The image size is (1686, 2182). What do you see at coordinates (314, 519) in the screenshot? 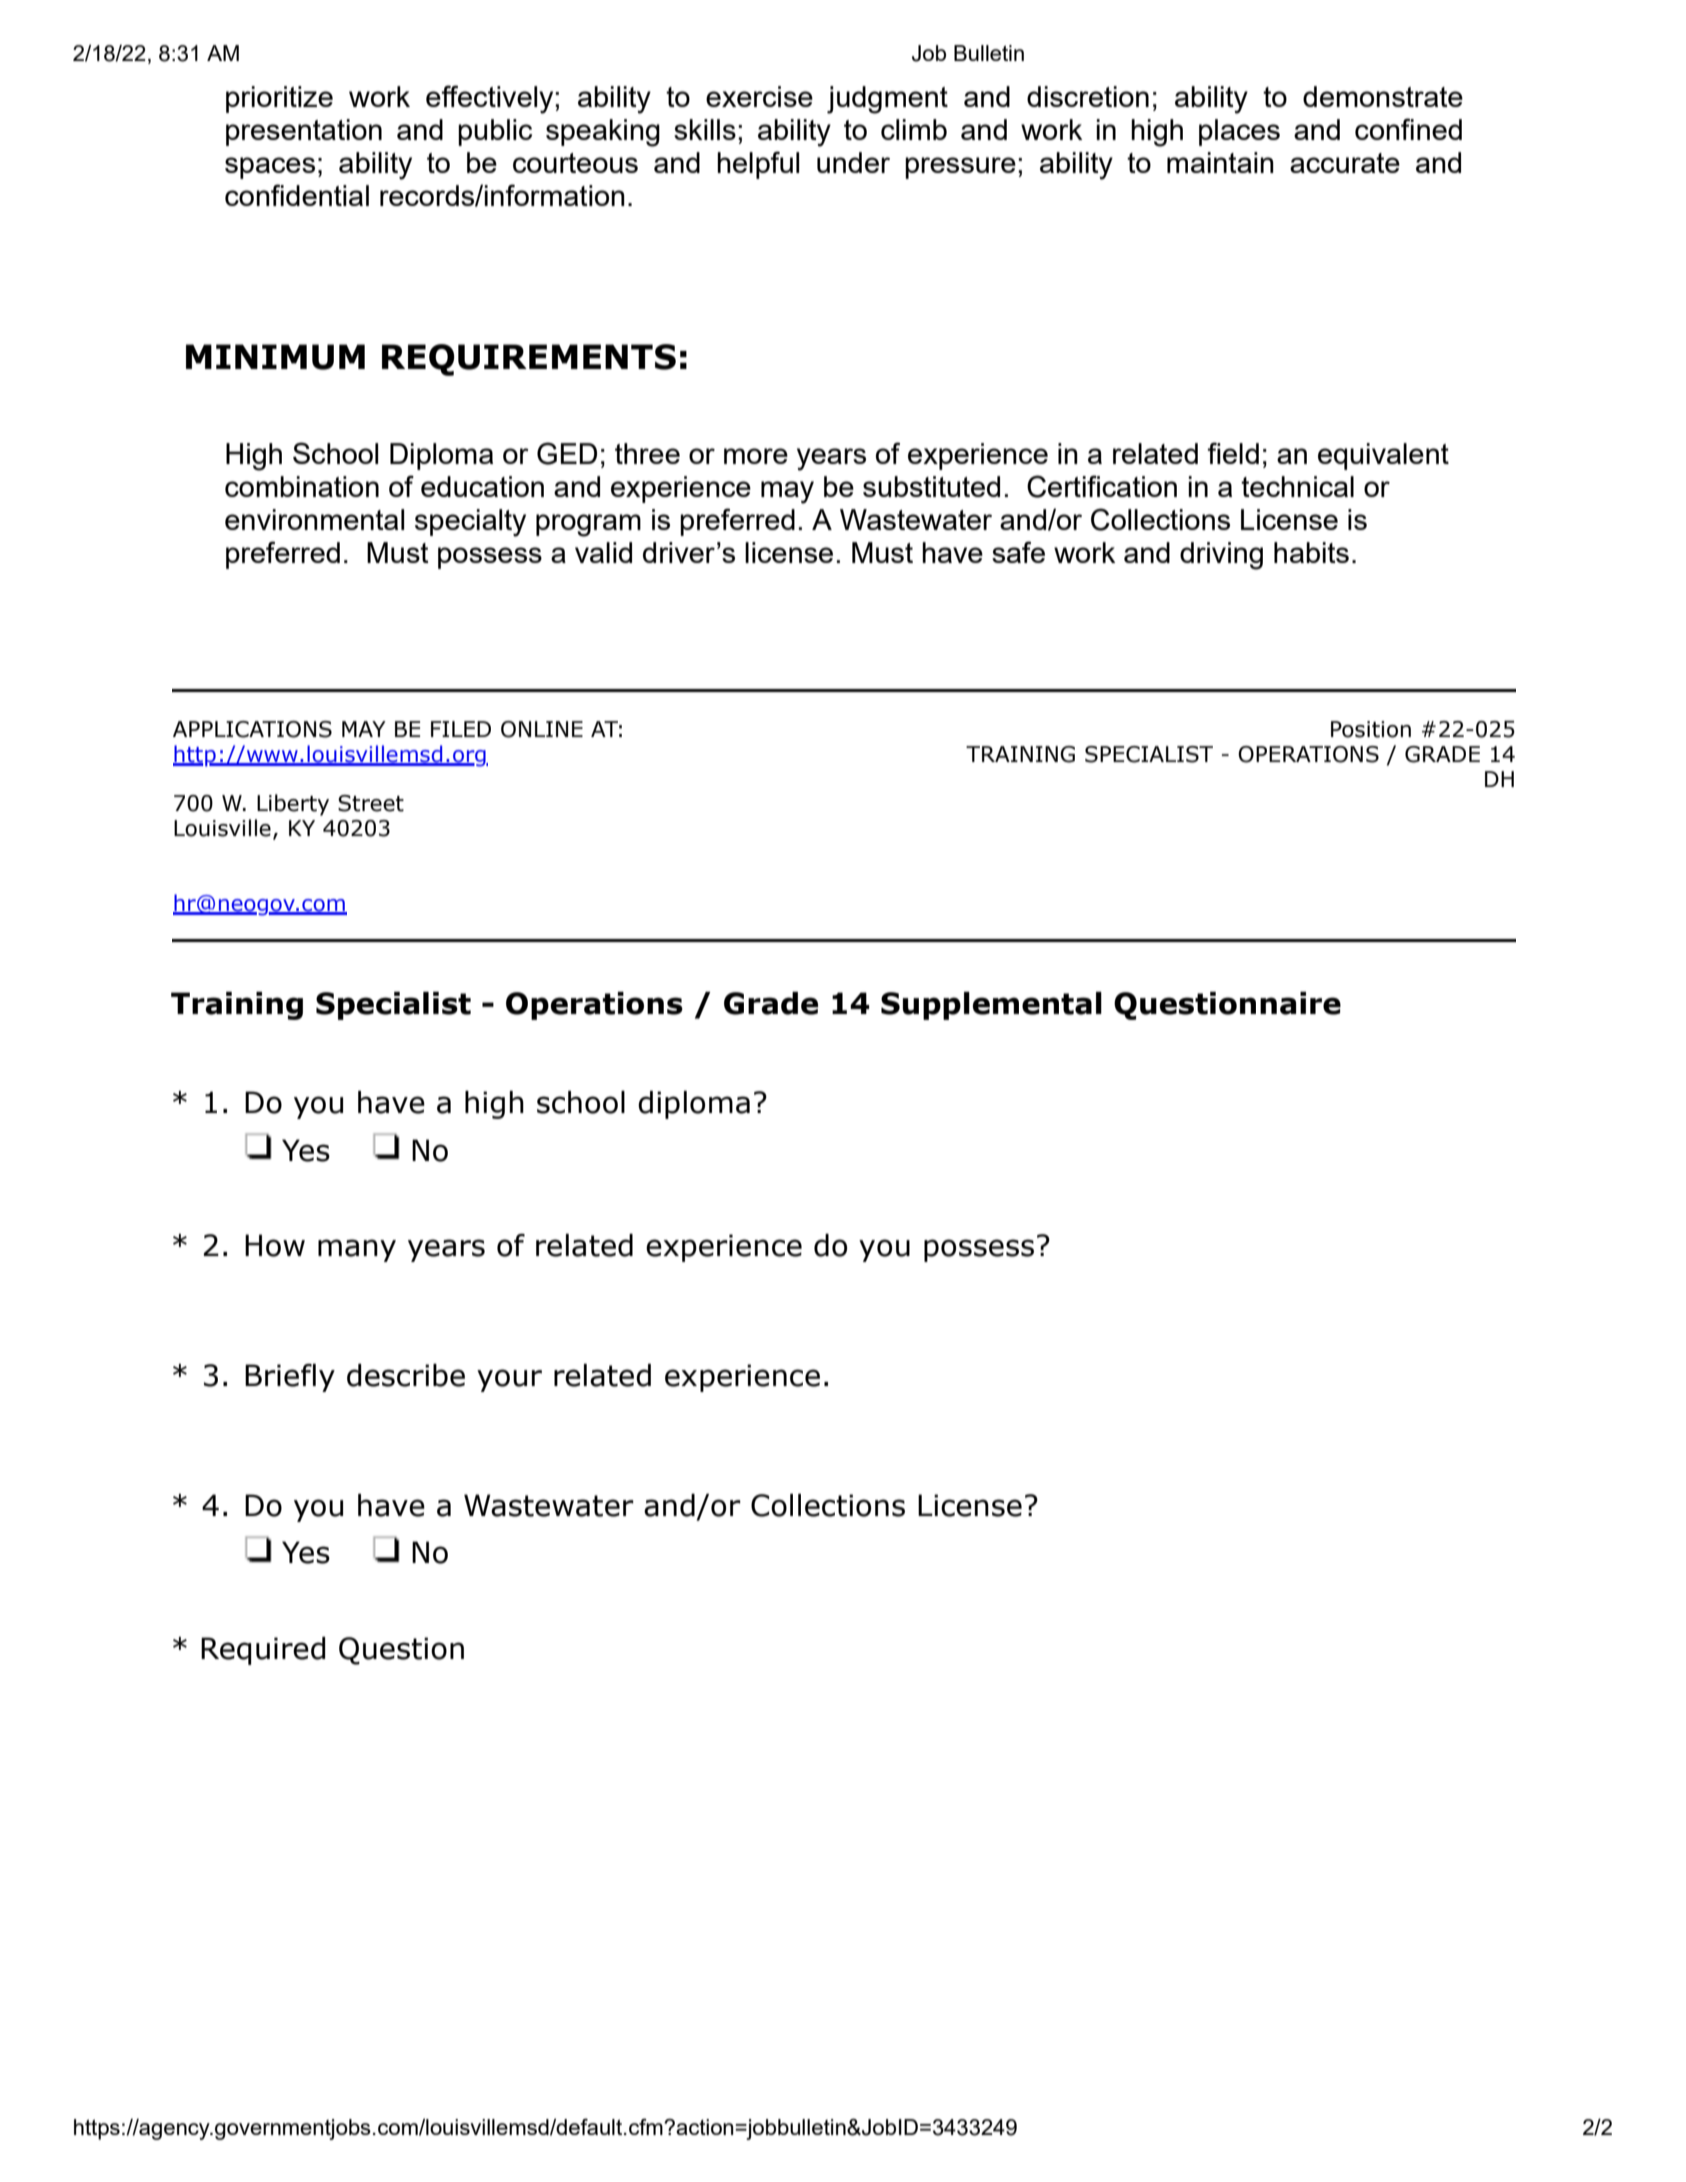
I see `environmental` at bounding box center [314, 519].
